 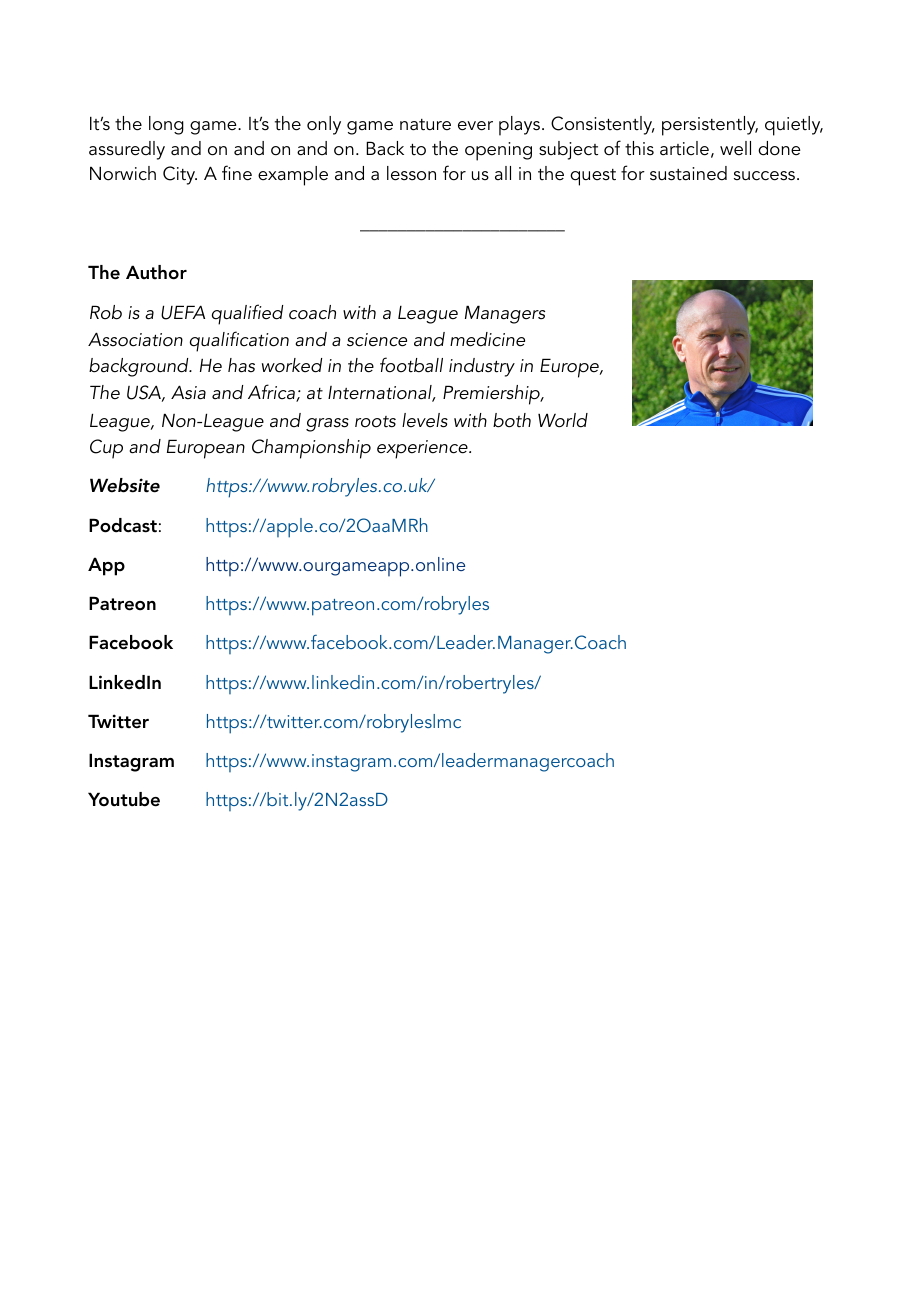 What do you see at coordinates (125, 485) in the screenshot?
I see `Website` at bounding box center [125, 485].
